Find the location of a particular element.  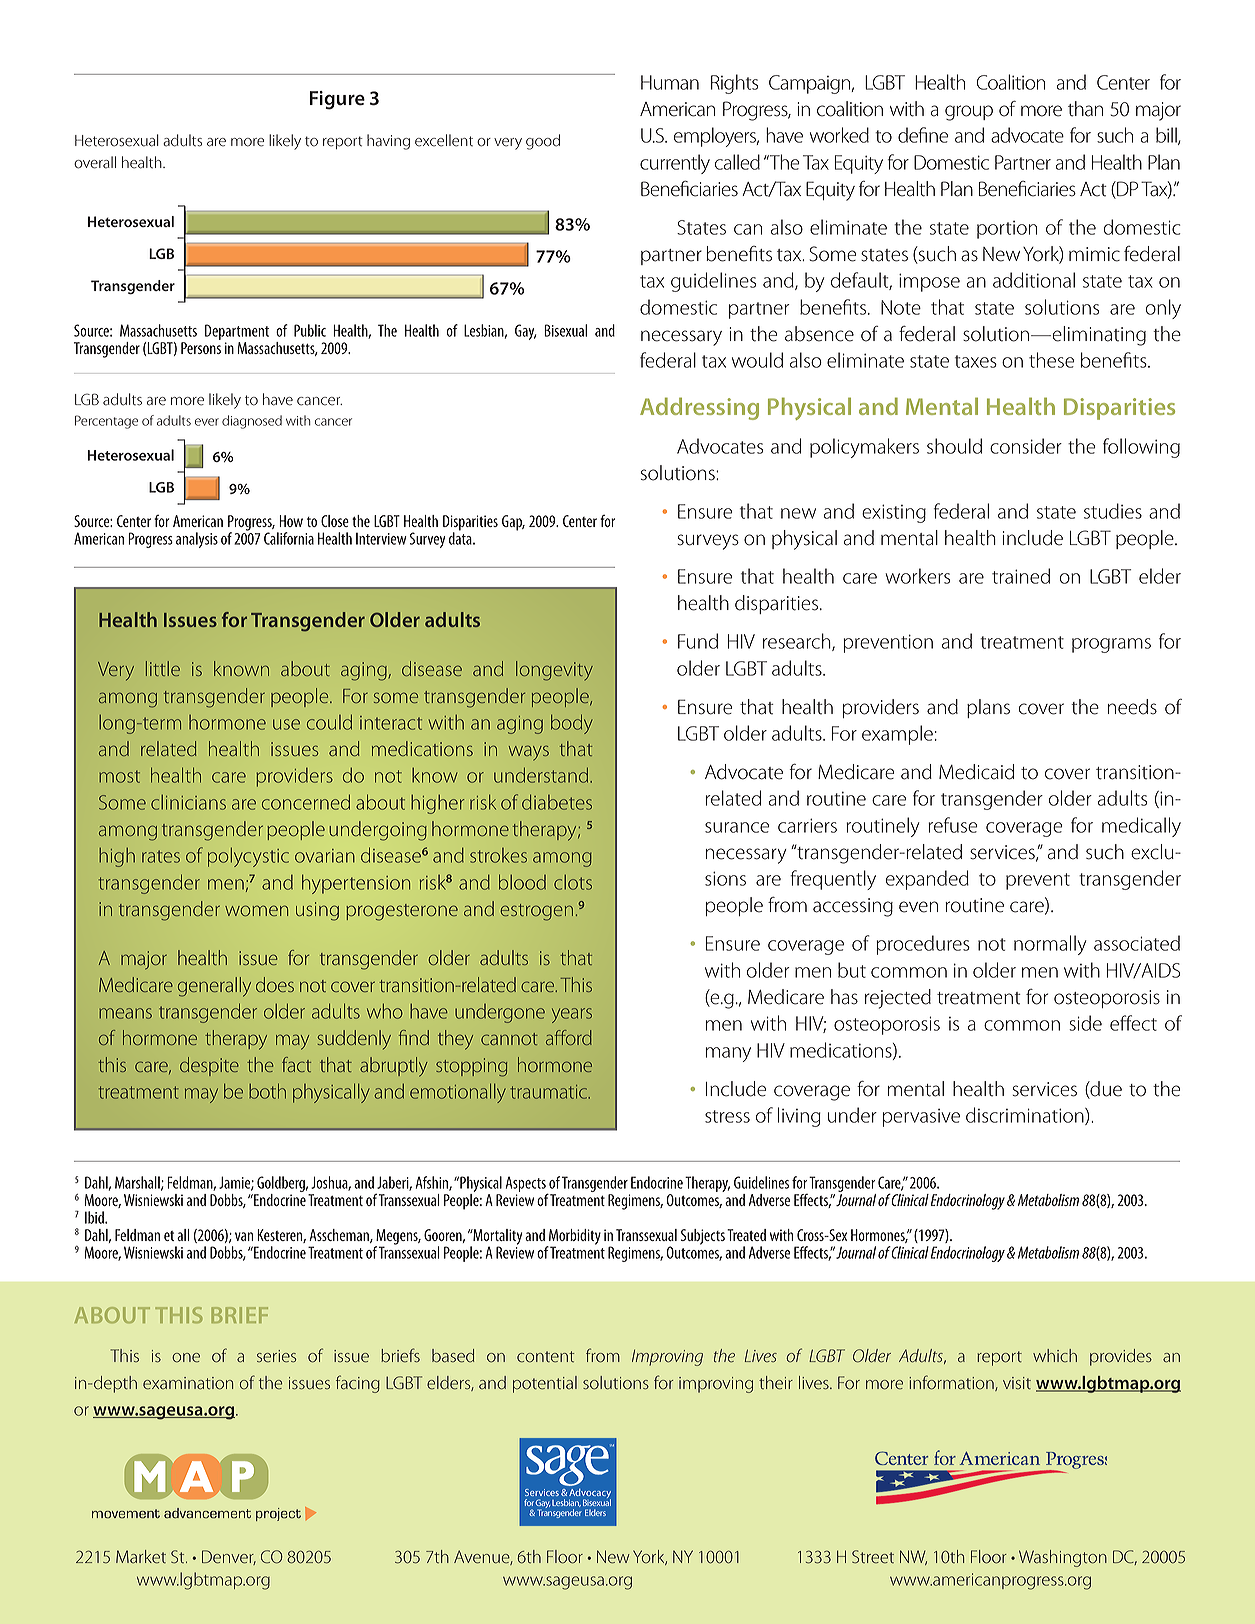

clinicians is located at coordinates (188, 802).
